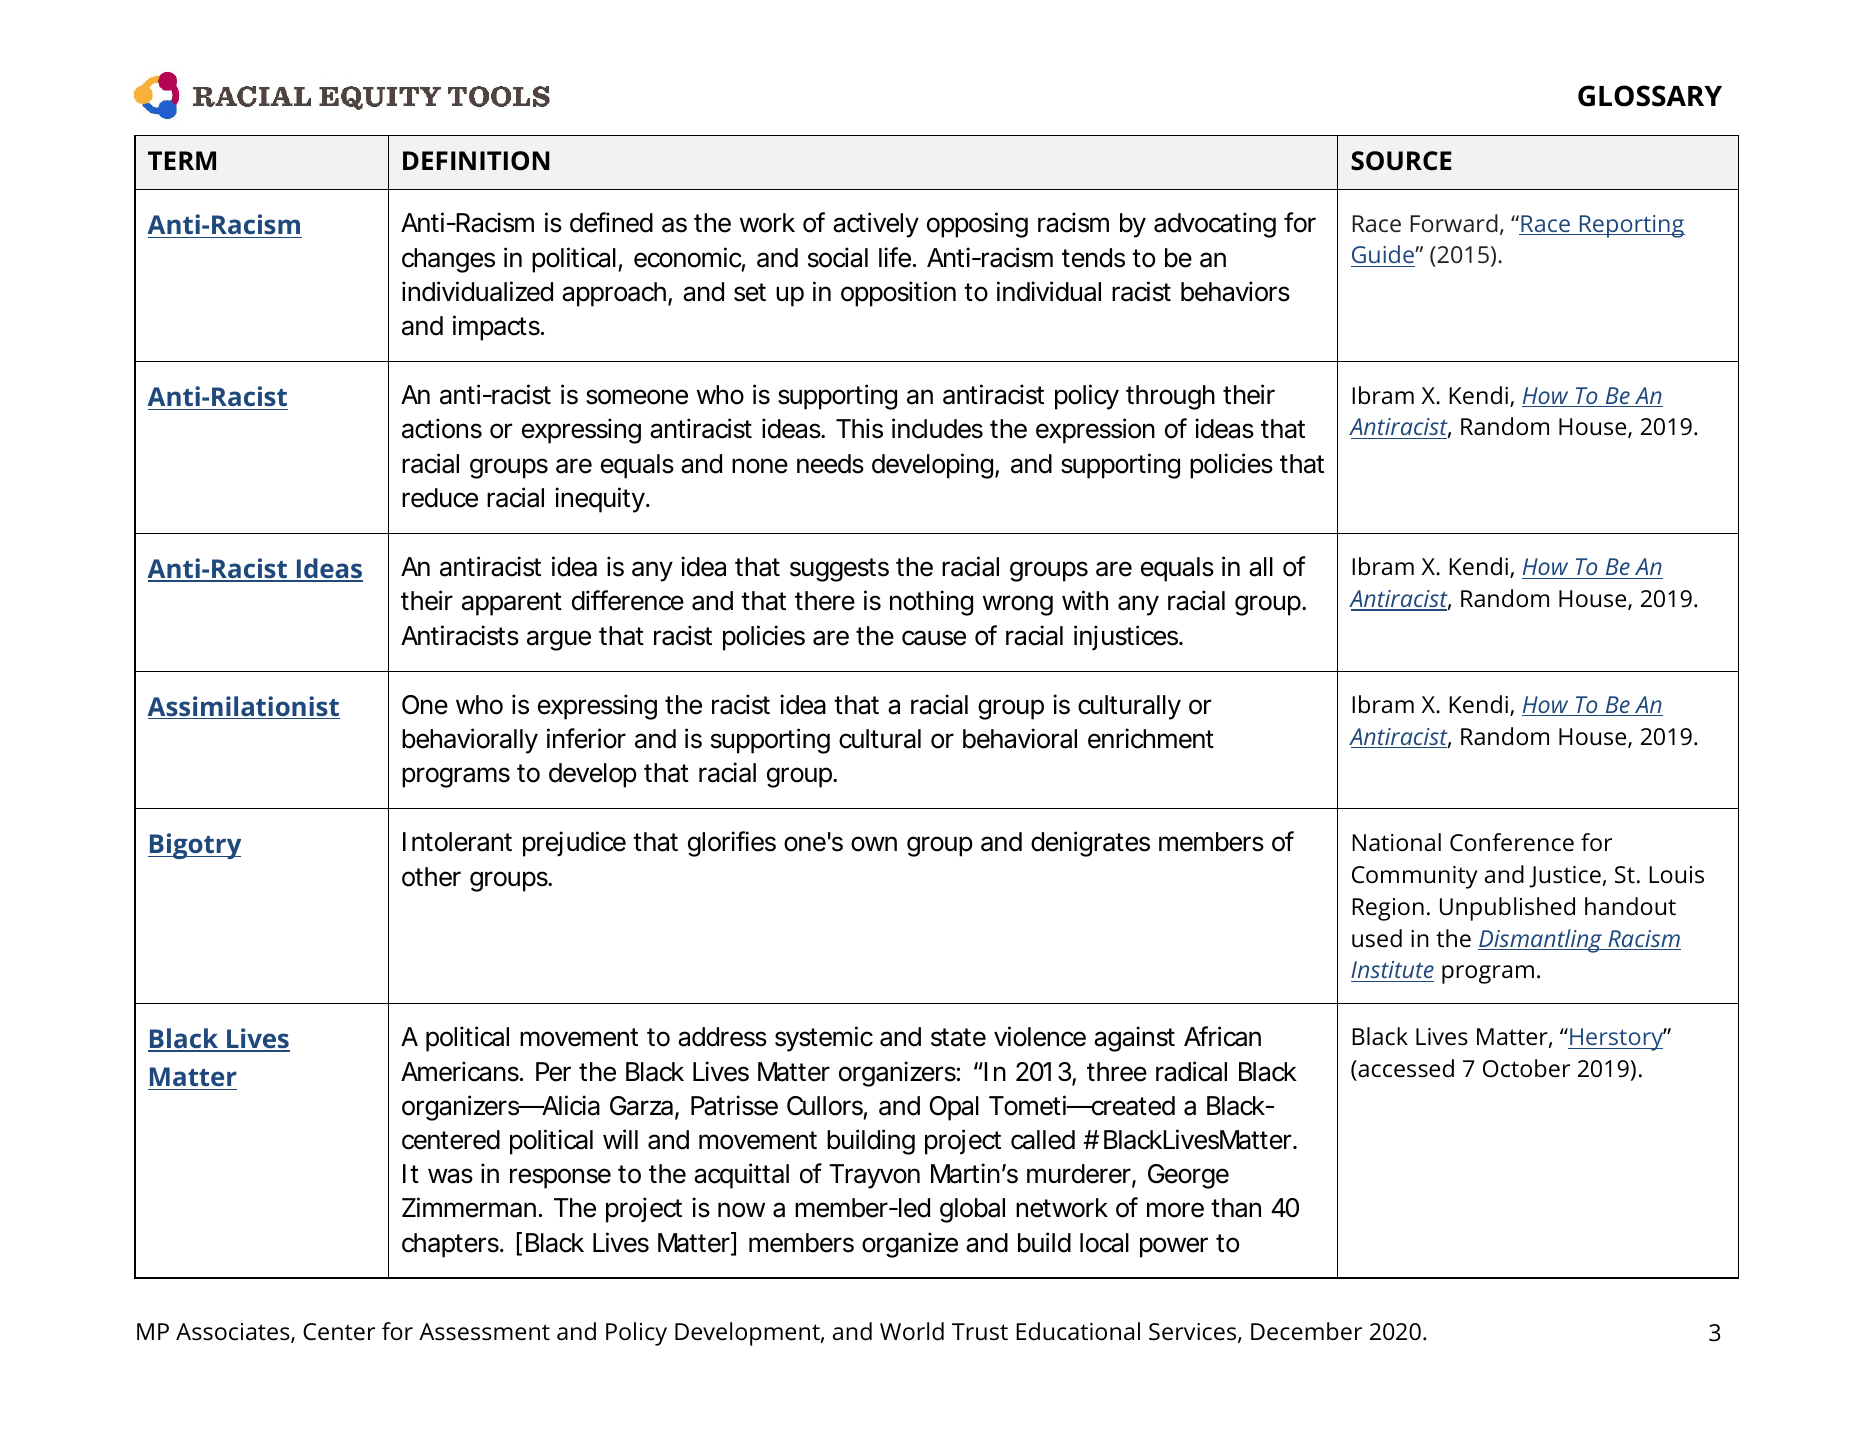 This image has height=1435, width=1857. I want to click on Per, so click(553, 1072).
